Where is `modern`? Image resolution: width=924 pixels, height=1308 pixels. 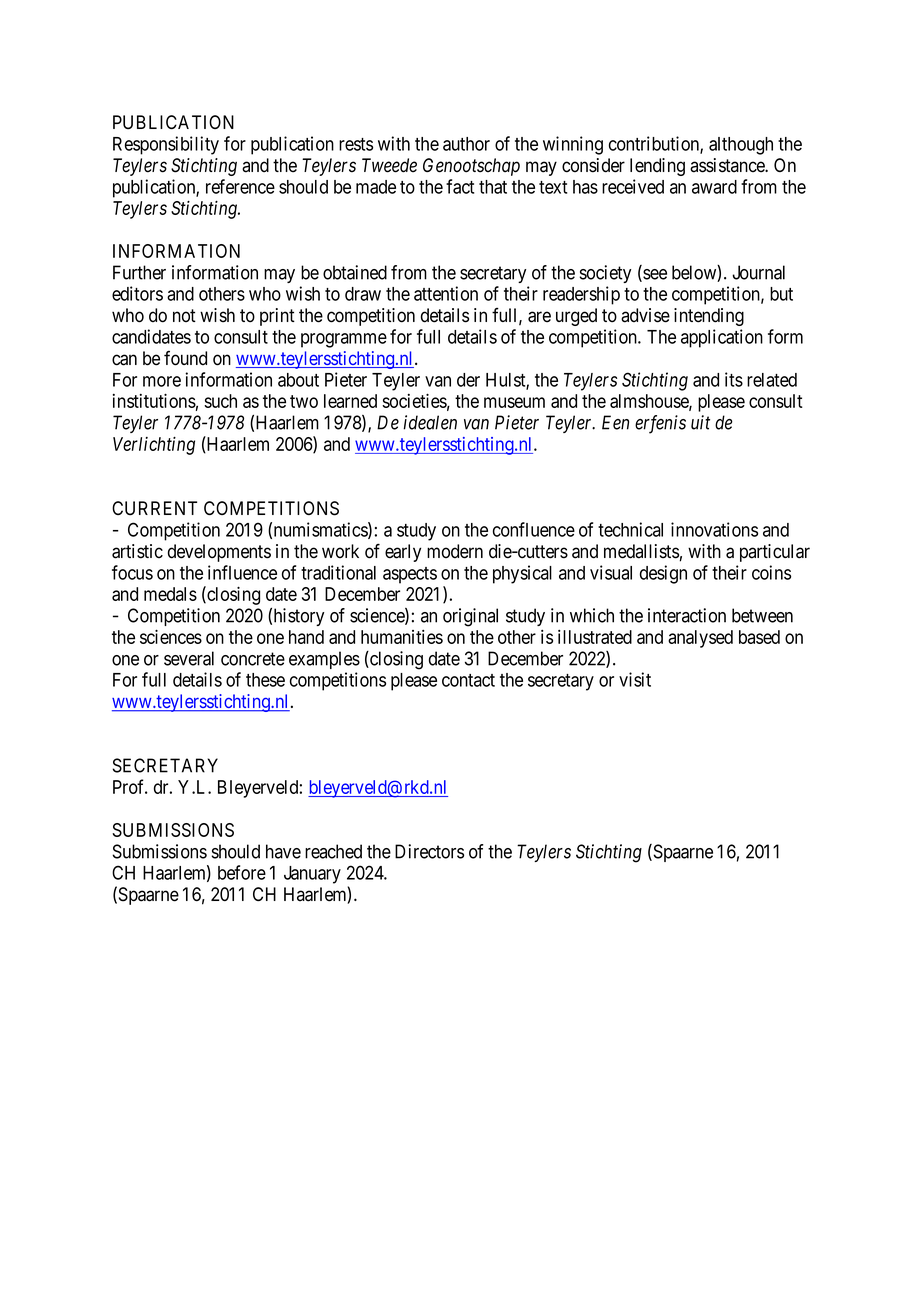
modern is located at coordinates (455, 551).
